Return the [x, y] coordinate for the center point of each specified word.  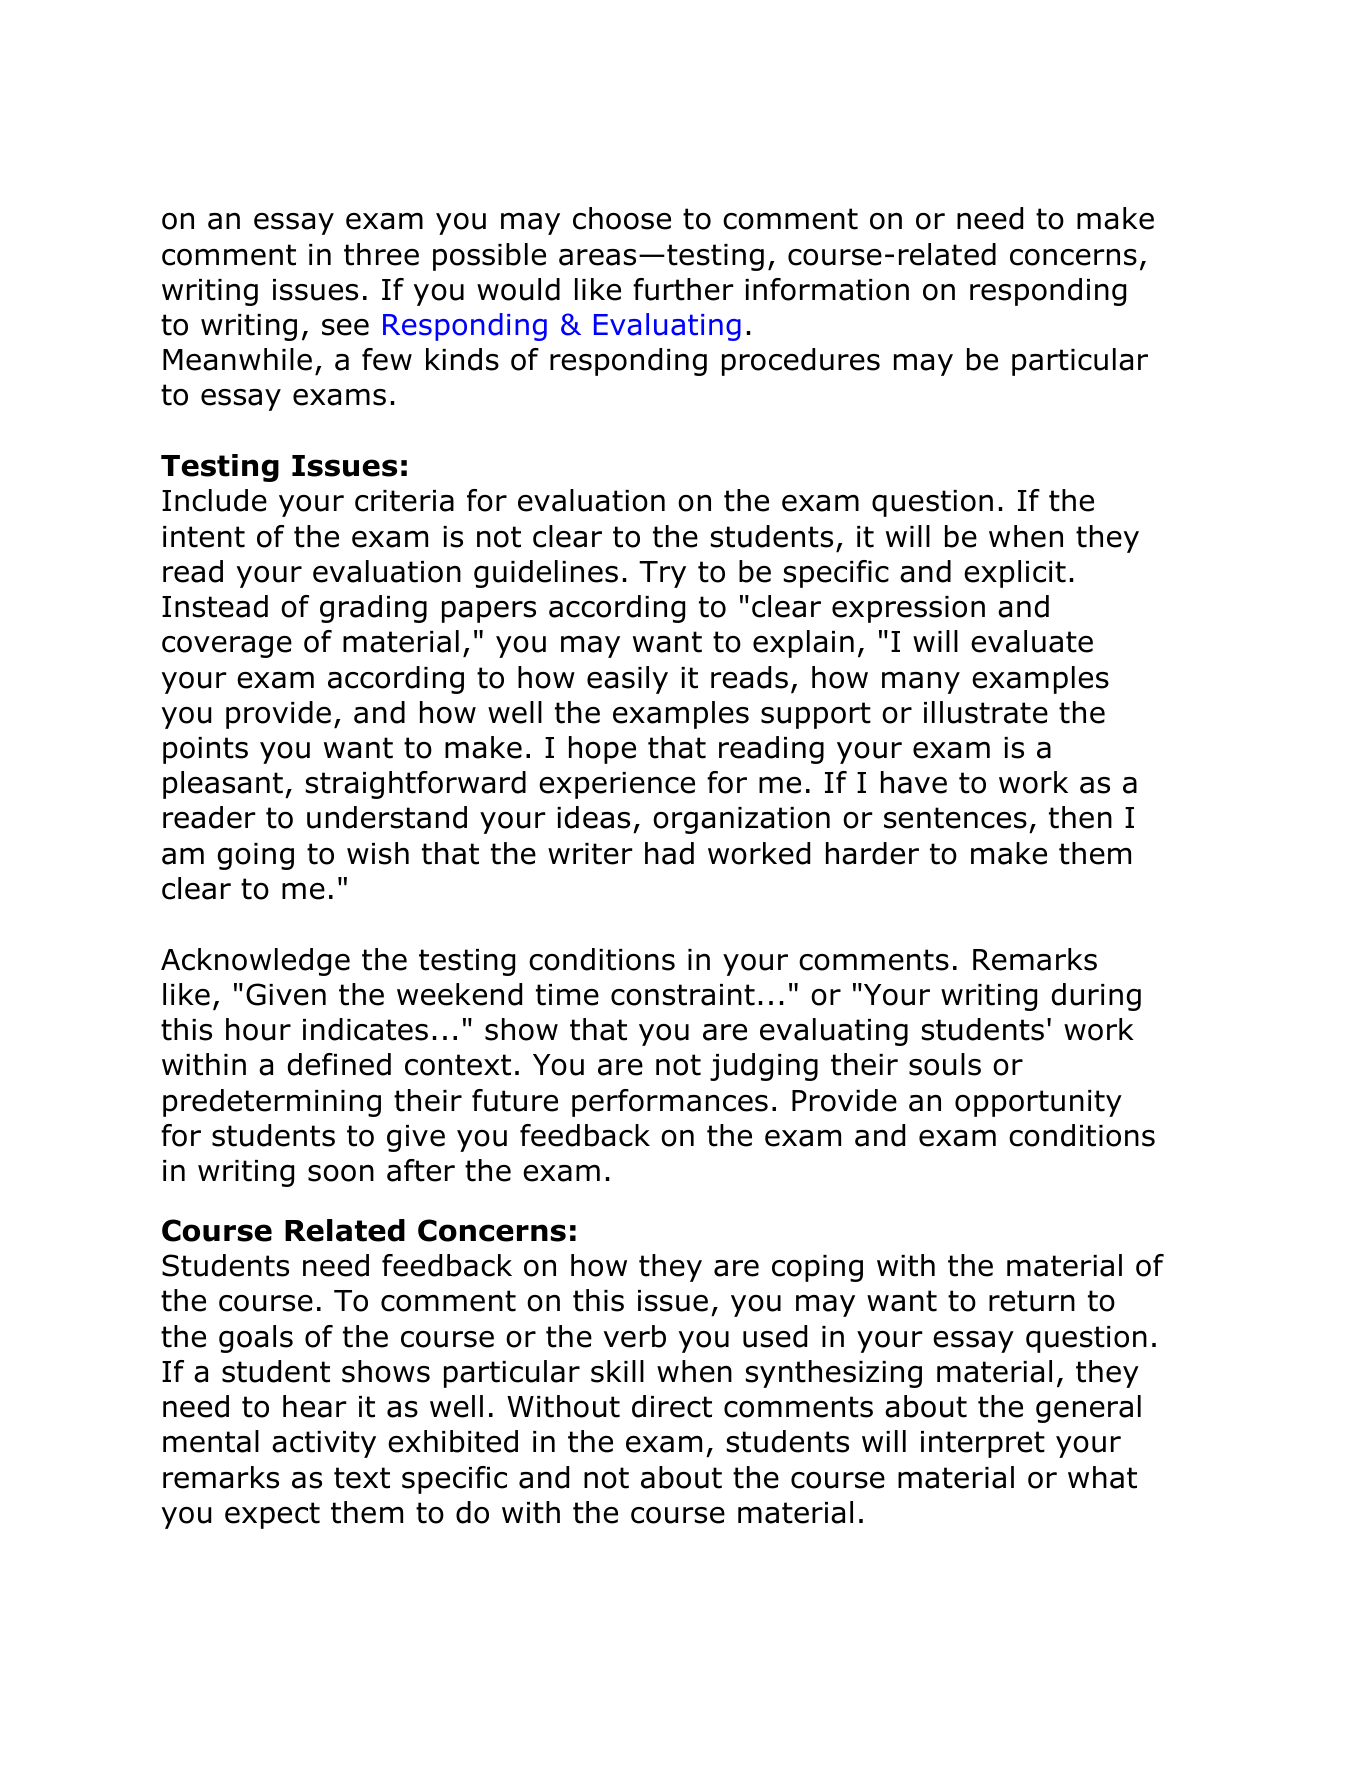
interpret [983, 1444]
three [381, 254]
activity [324, 1444]
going [256, 856]
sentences [955, 818]
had [669, 853]
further [683, 289]
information [827, 289]
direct [672, 1406]
